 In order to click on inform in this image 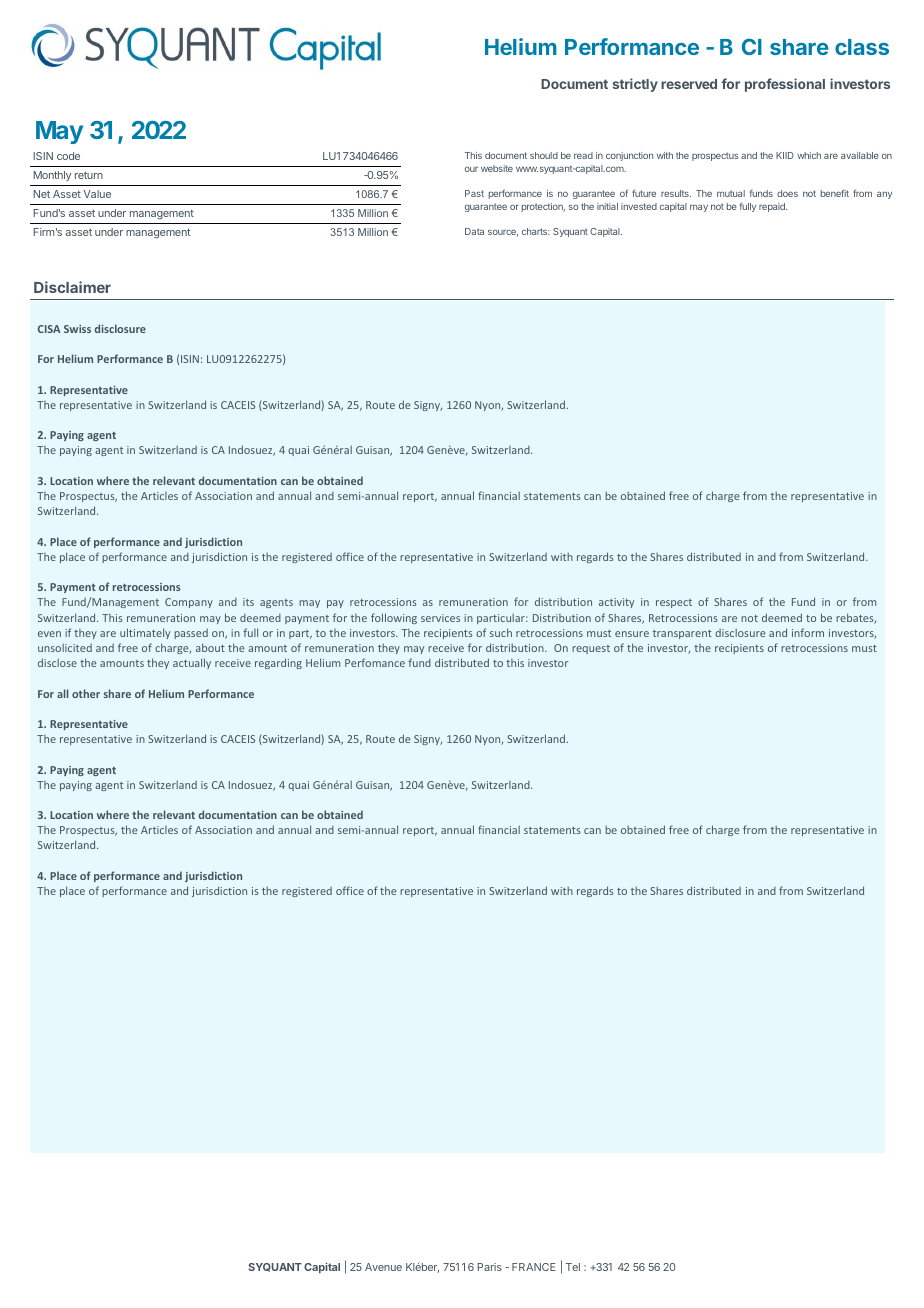, I will do `click(808, 632)`.
